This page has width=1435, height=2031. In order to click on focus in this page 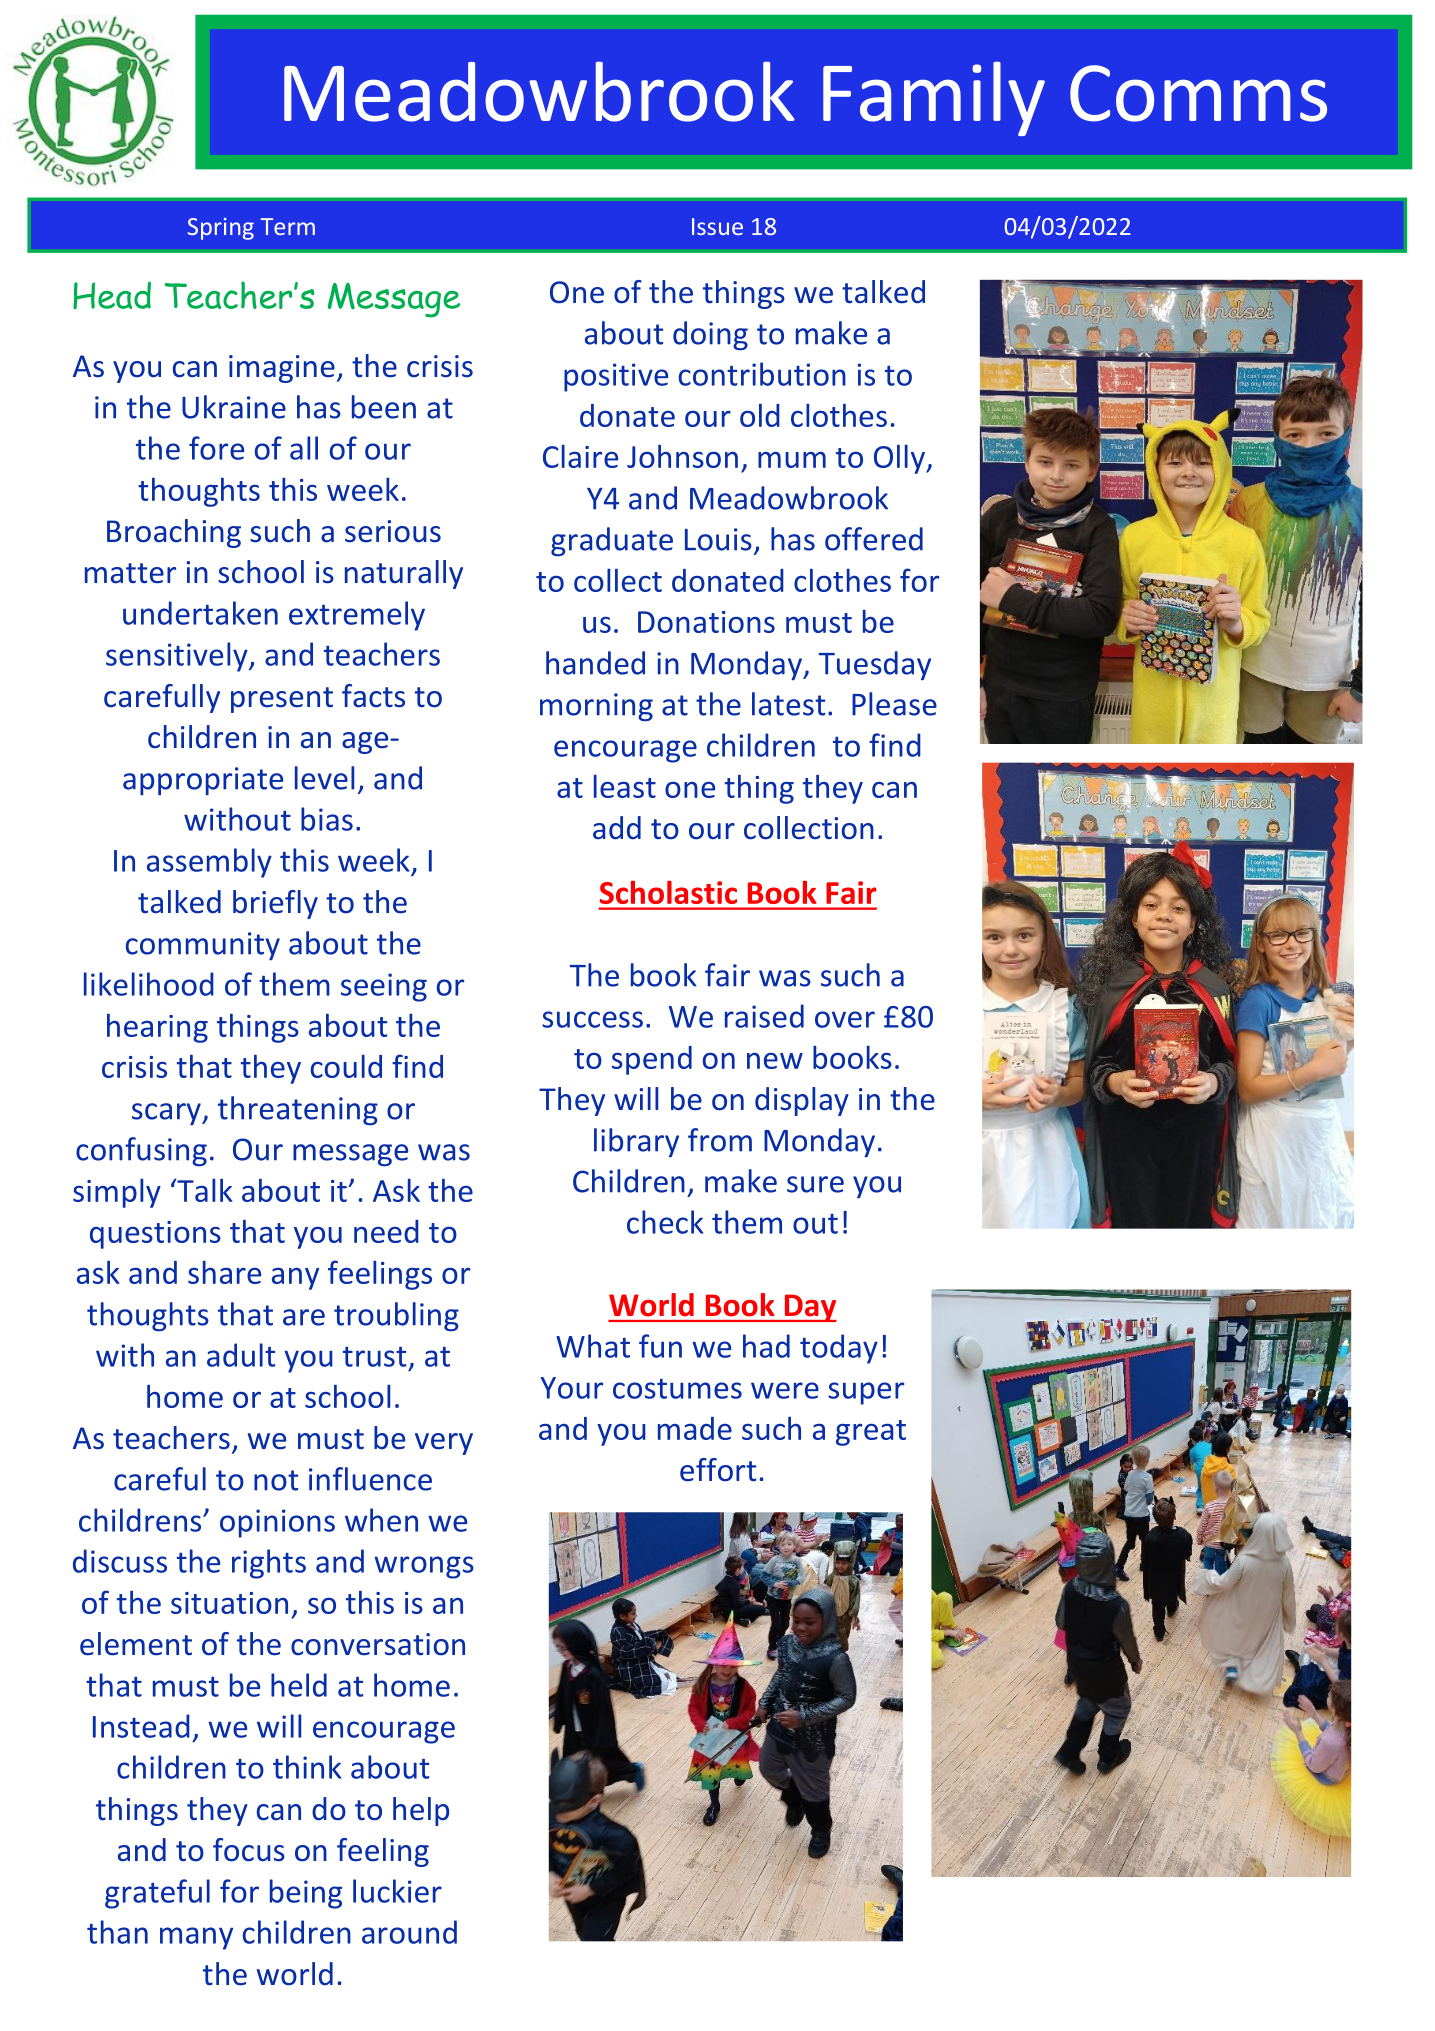, I will do `click(249, 1850)`.
